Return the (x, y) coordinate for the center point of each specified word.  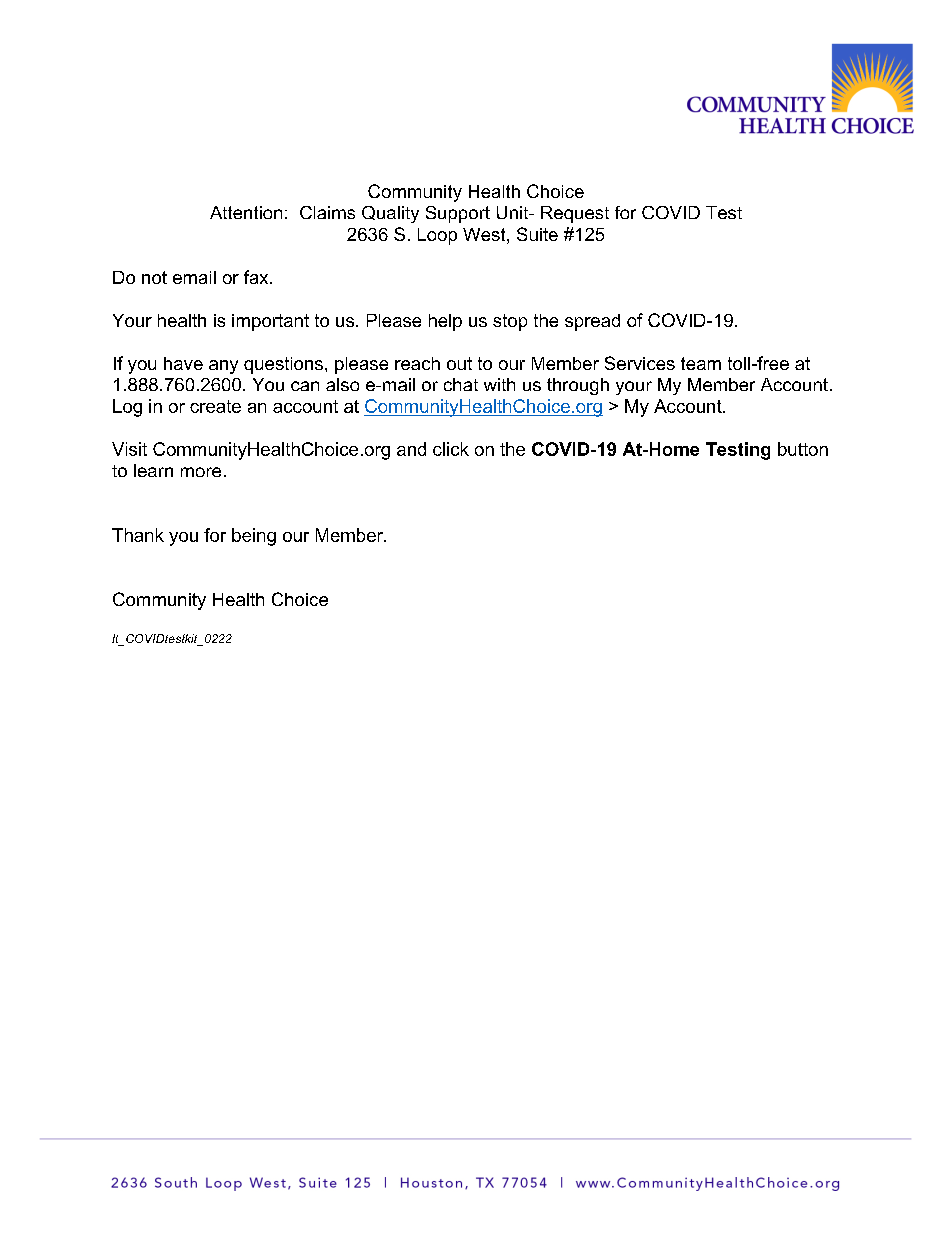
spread (592, 322)
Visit (129, 449)
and (411, 449)
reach (417, 363)
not (154, 277)
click (451, 449)
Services (640, 363)
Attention (246, 212)
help (445, 322)
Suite (537, 234)
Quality (390, 214)
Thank (138, 535)
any (223, 367)
